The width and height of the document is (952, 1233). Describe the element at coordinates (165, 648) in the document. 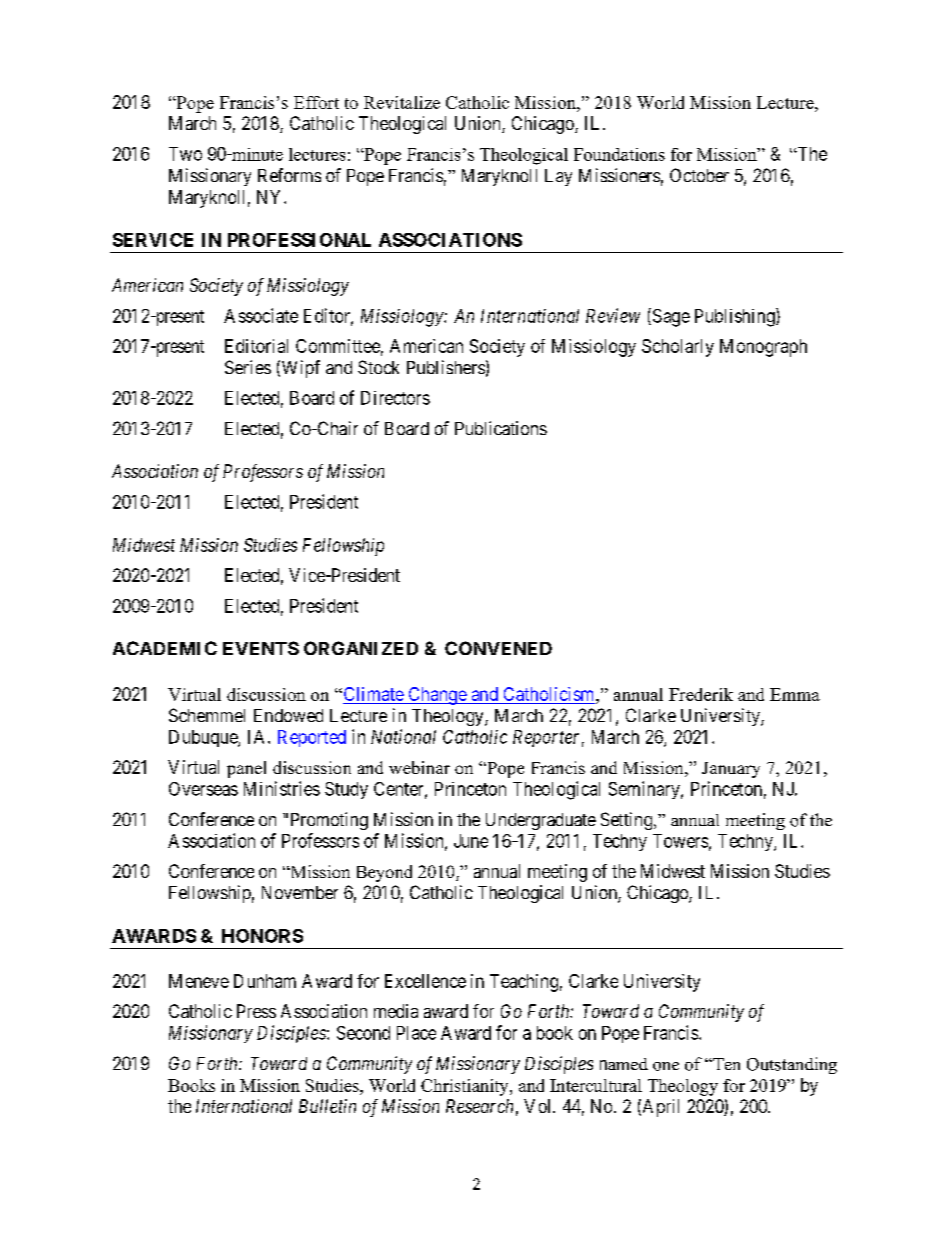

I see `ACADEMIC` at that location.
